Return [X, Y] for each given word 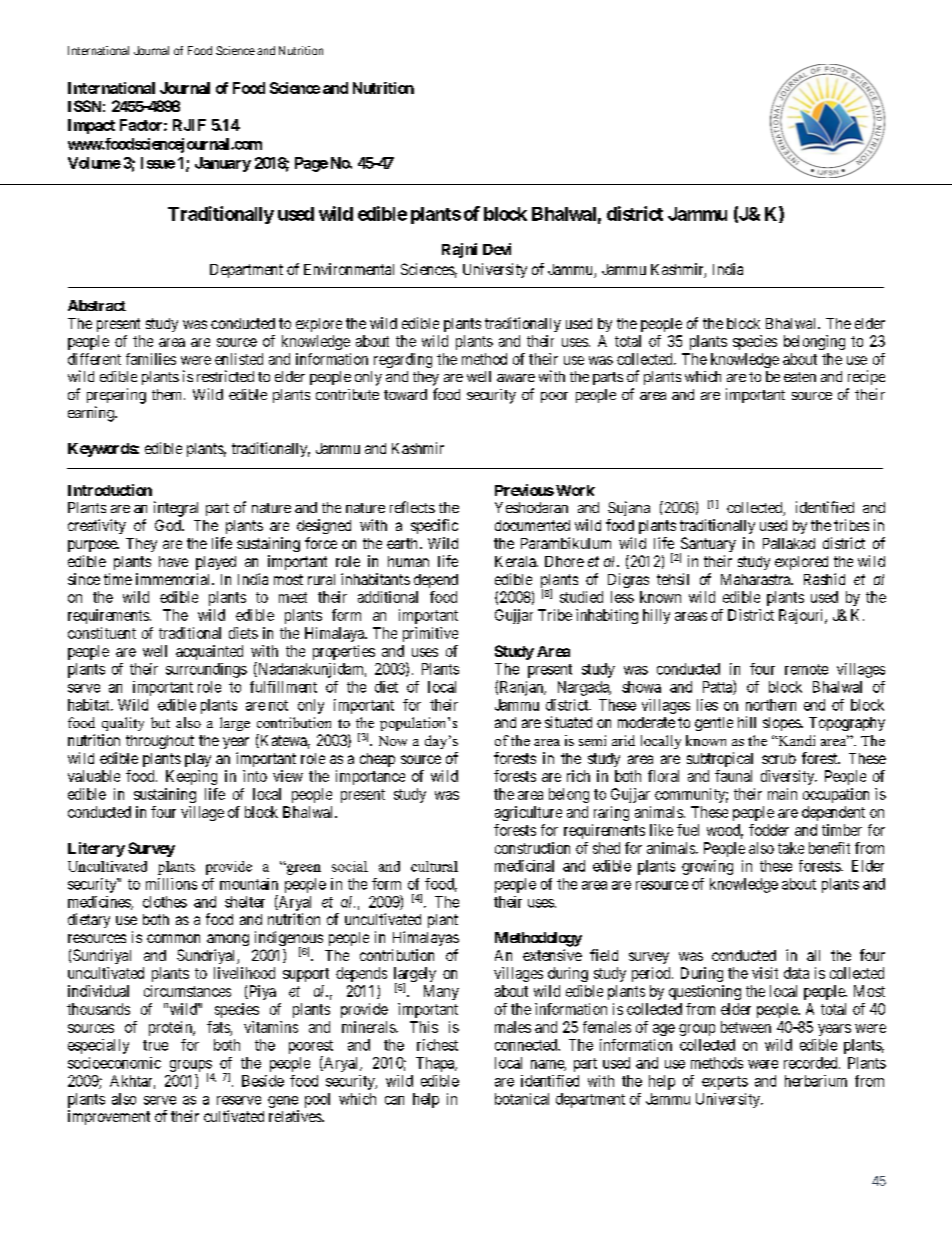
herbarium [816, 1081]
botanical [522, 1099]
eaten [800, 377]
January [223, 164]
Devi [497, 249]
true [155, 1045]
